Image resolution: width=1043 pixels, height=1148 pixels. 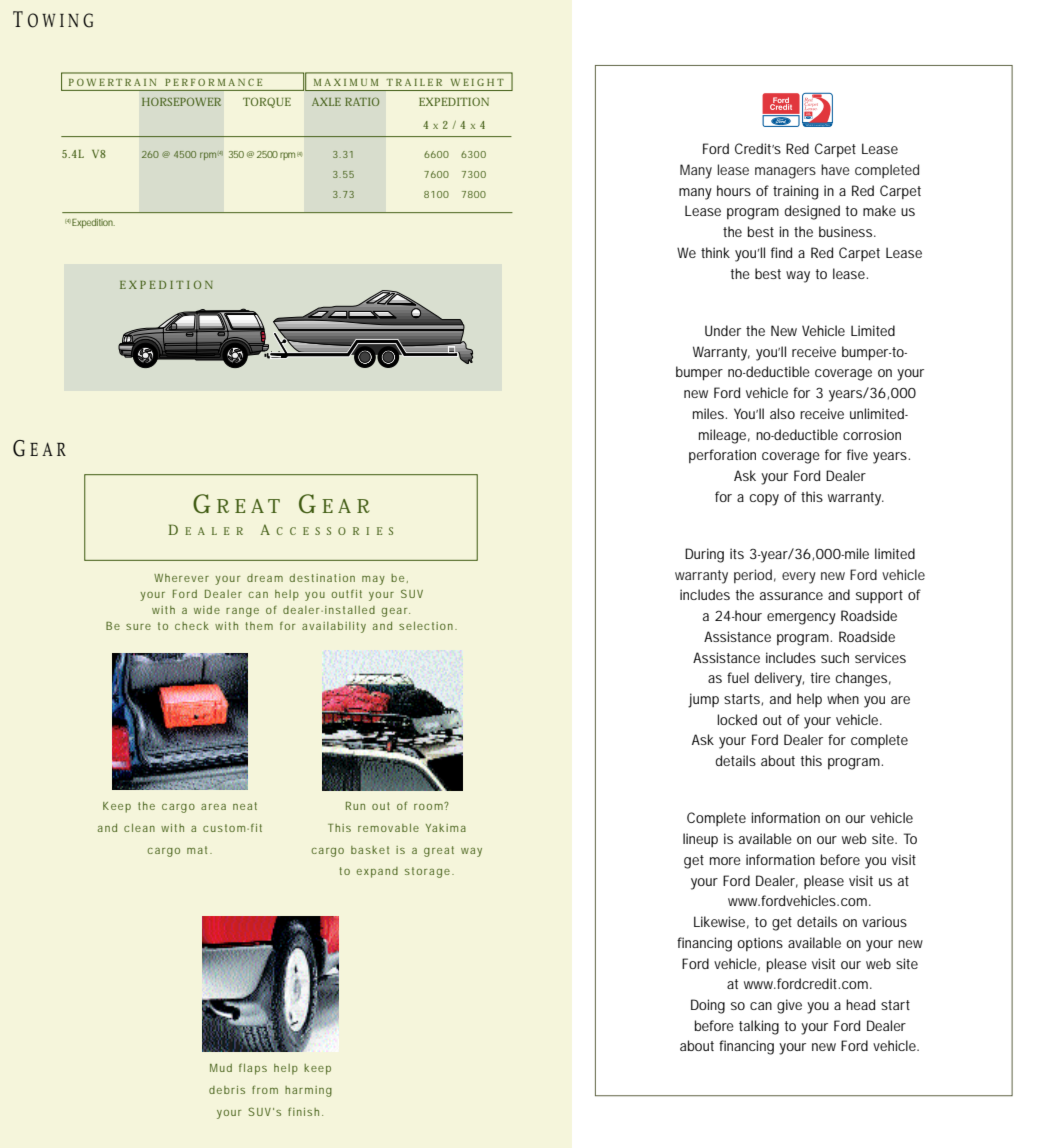 I want to click on locked, so click(x=737, y=719).
